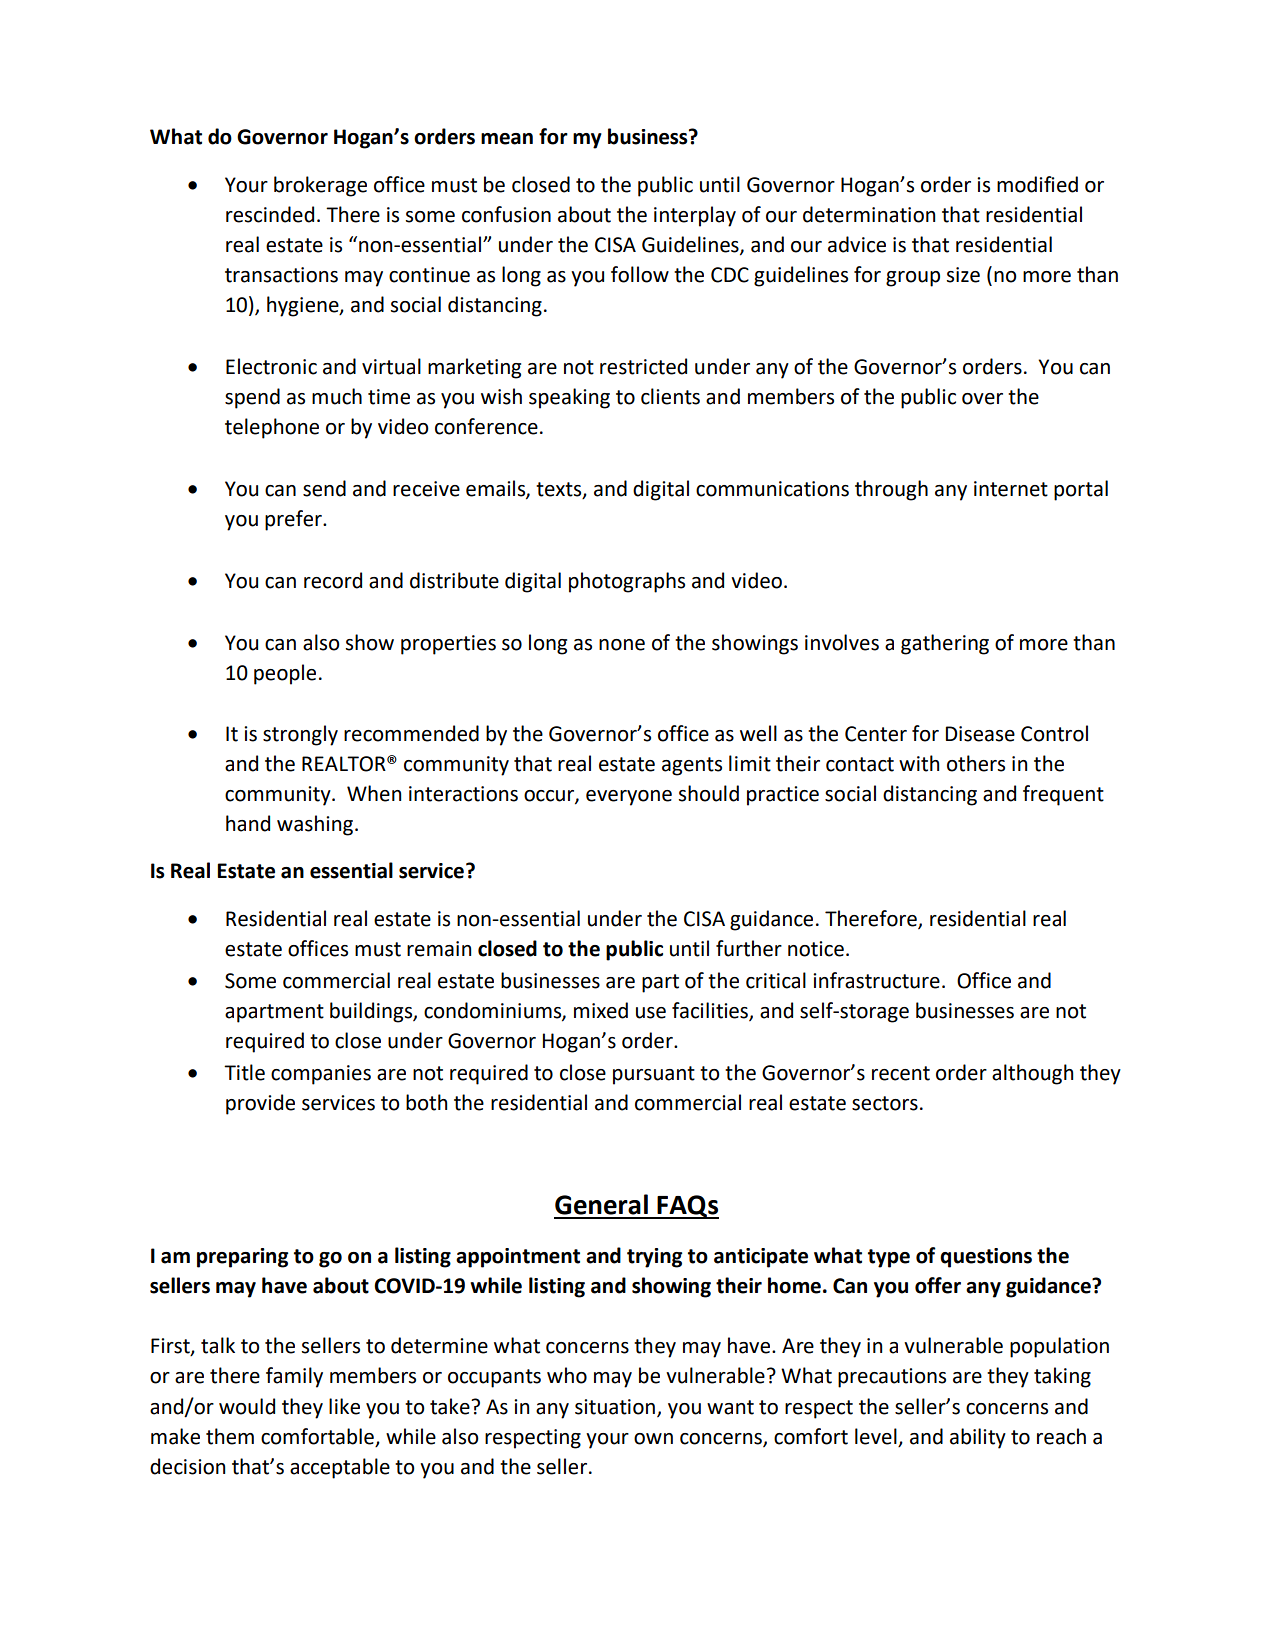  Describe the element at coordinates (695, 216) in the document. I see `interplay` at that location.
